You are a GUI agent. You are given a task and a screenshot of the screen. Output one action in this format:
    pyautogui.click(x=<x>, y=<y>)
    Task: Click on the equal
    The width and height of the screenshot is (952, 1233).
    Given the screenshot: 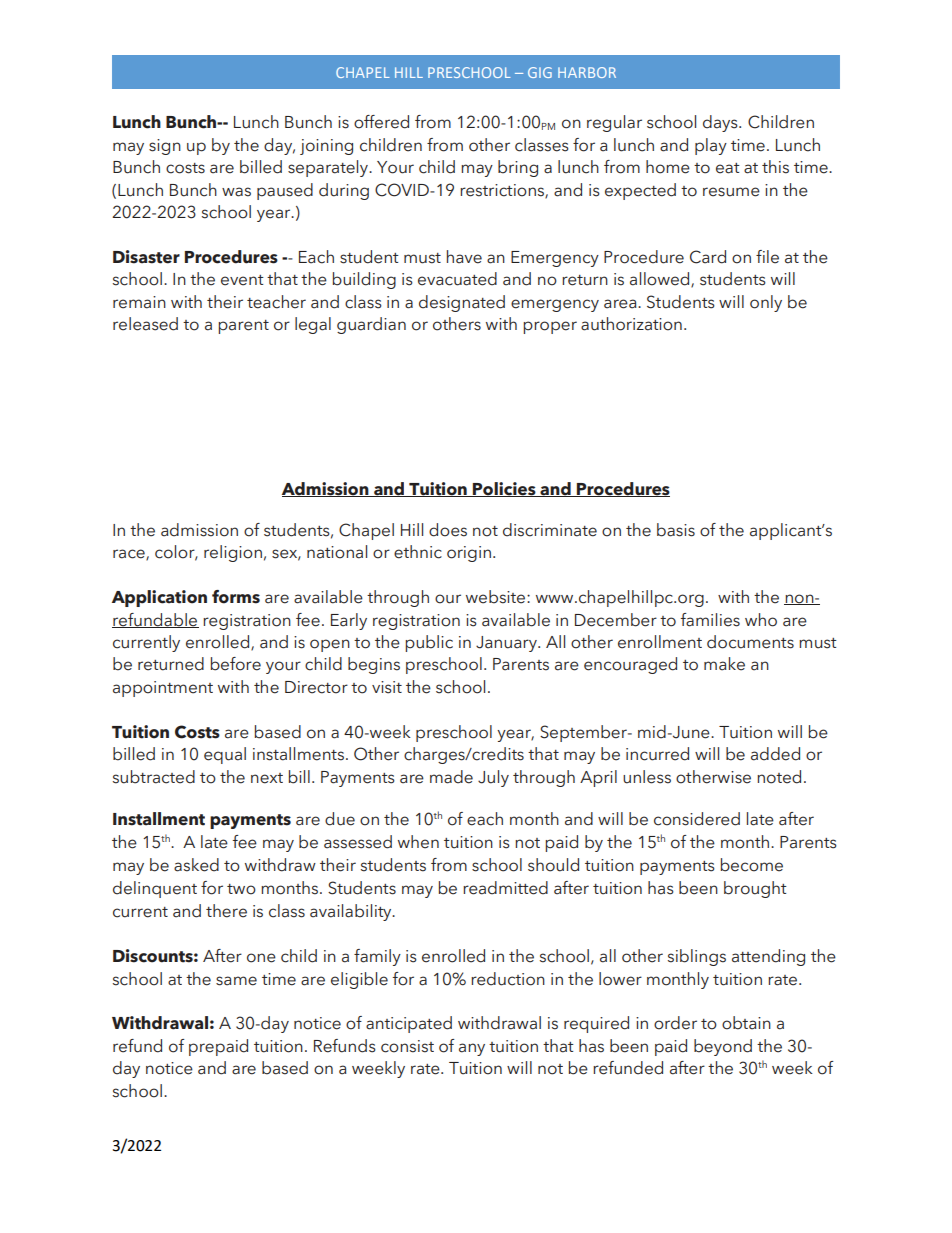 What is the action you would take?
    pyautogui.click(x=225, y=755)
